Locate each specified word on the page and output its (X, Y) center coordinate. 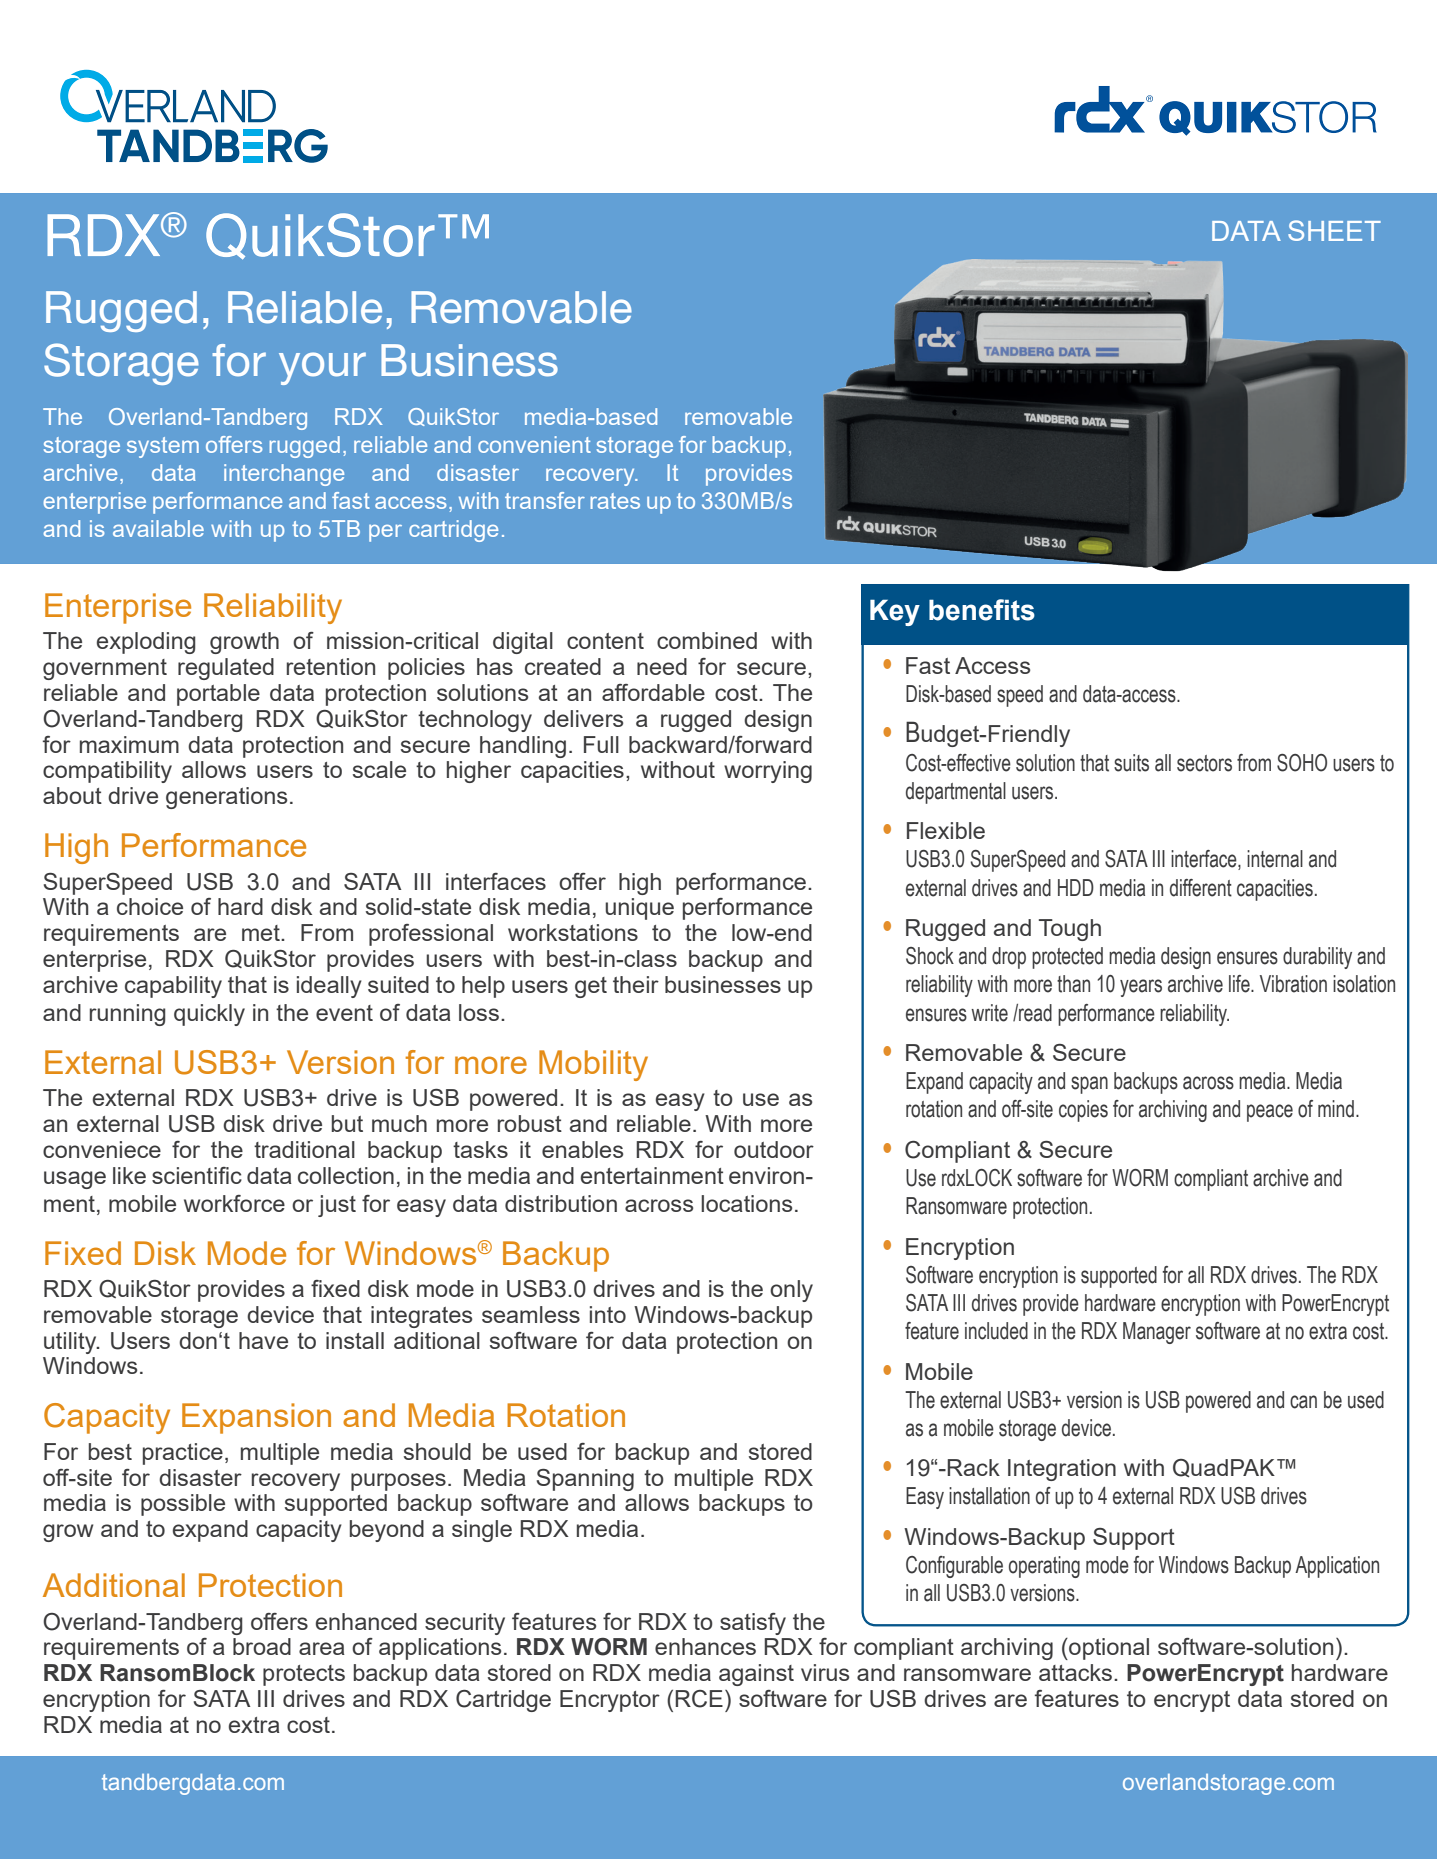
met (262, 933)
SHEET (1334, 230)
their (636, 984)
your (322, 368)
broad (262, 1646)
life (1240, 984)
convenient (534, 444)
